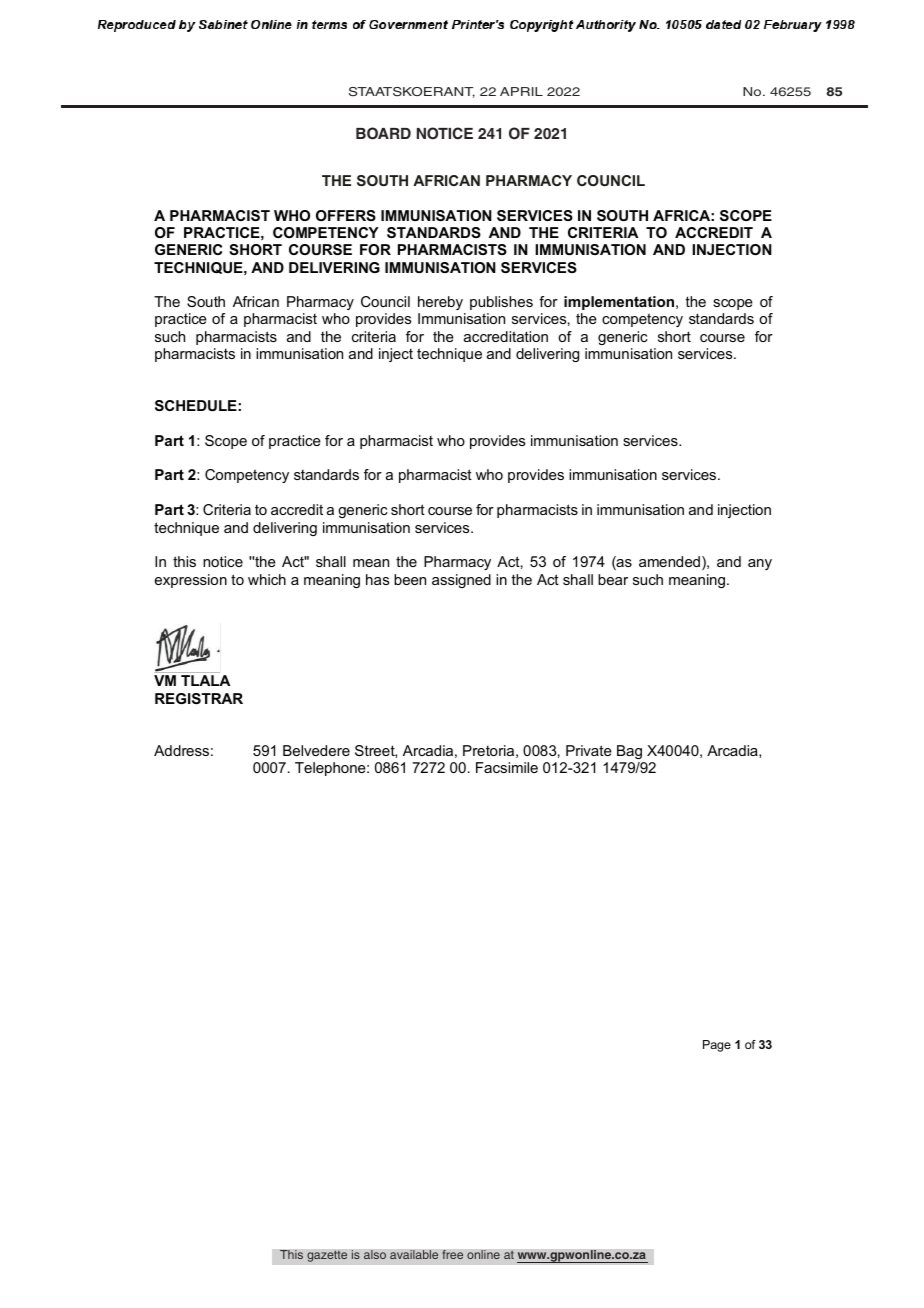 This document has width=924, height=1308. I want to click on assigned, so click(461, 581).
